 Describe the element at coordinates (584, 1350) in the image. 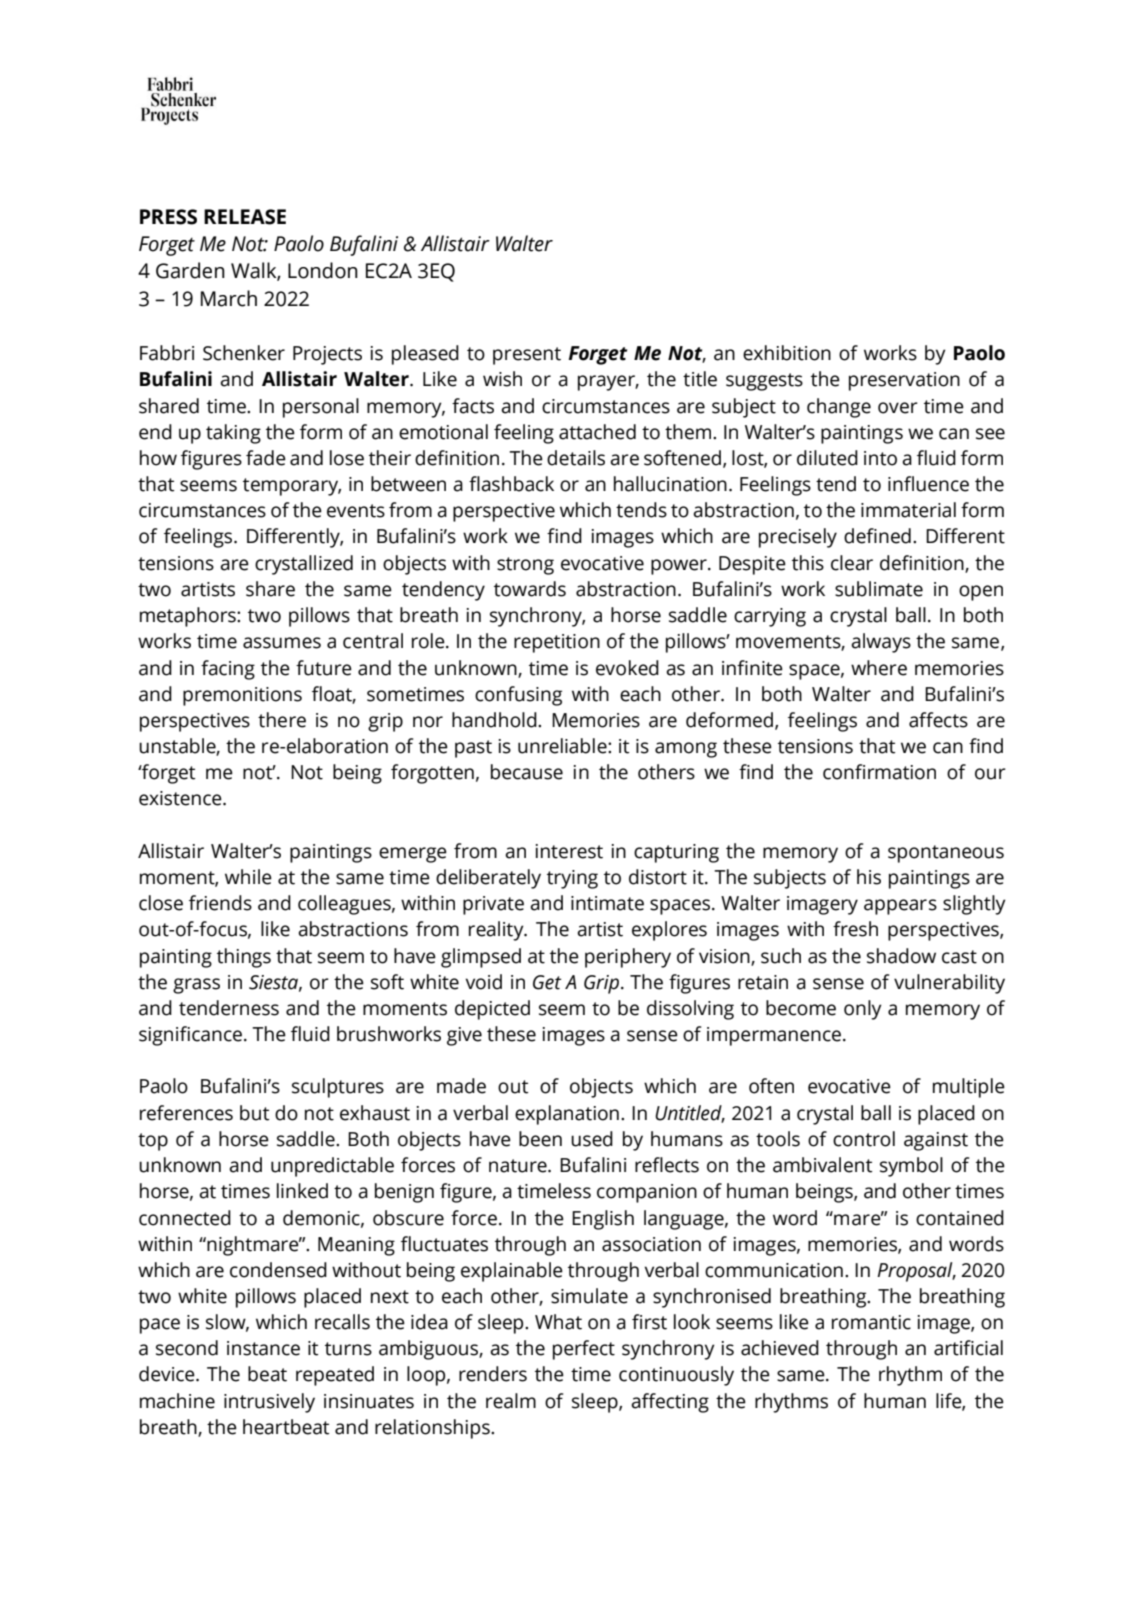

I see `perfect` at that location.
